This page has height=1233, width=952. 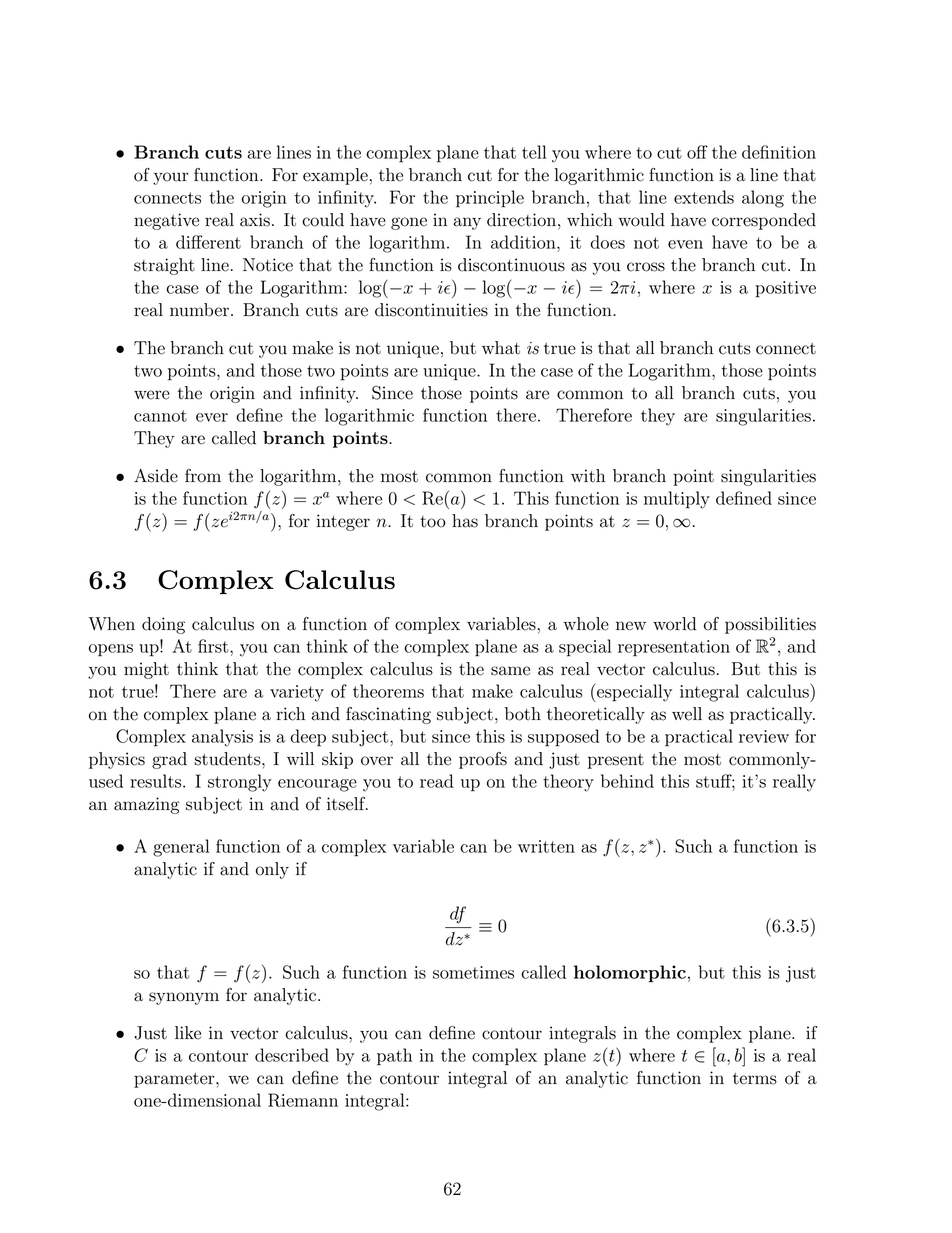 I want to click on parameter, so click(x=175, y=1080).
